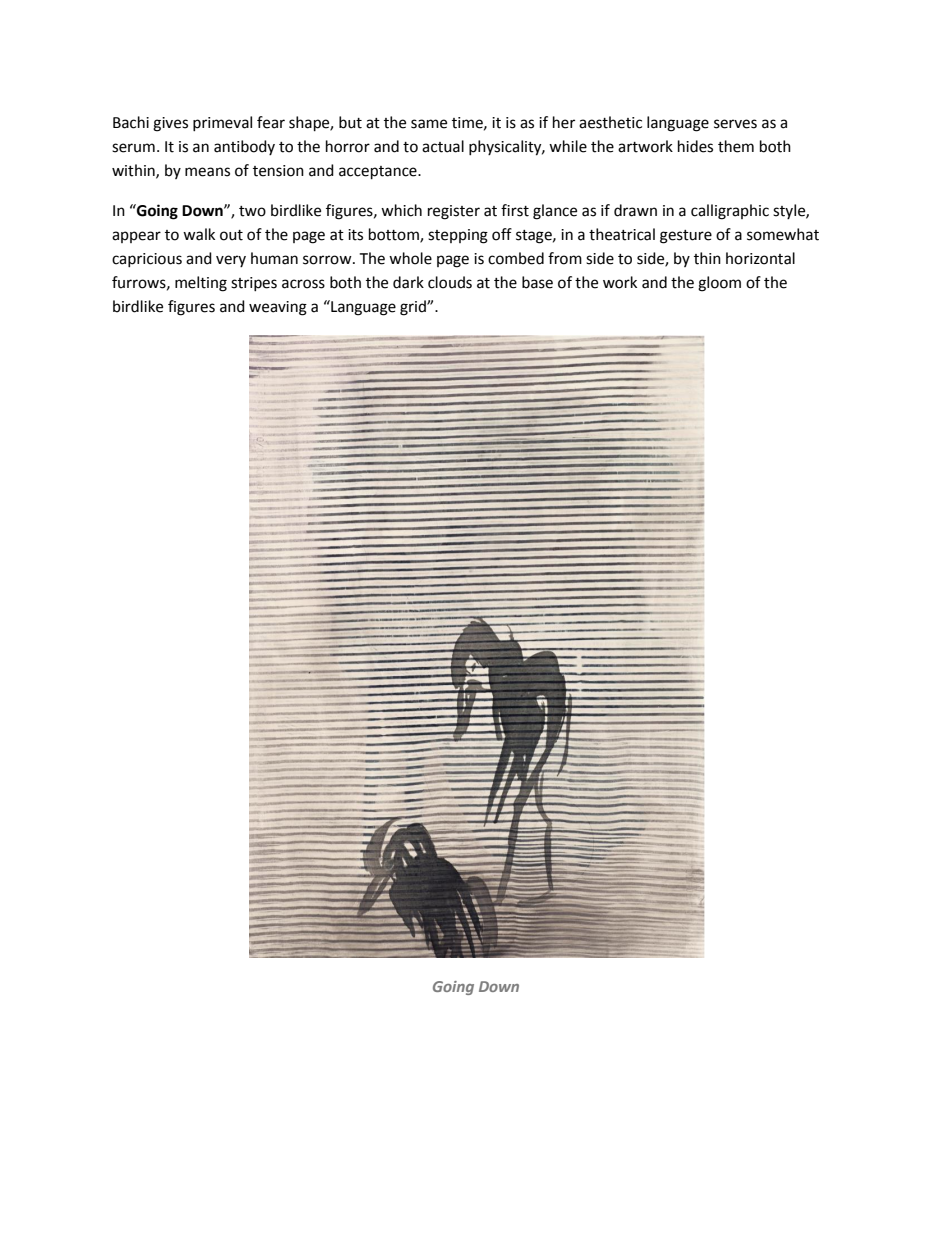  I want to click on horizontal, so click(760, 258).
